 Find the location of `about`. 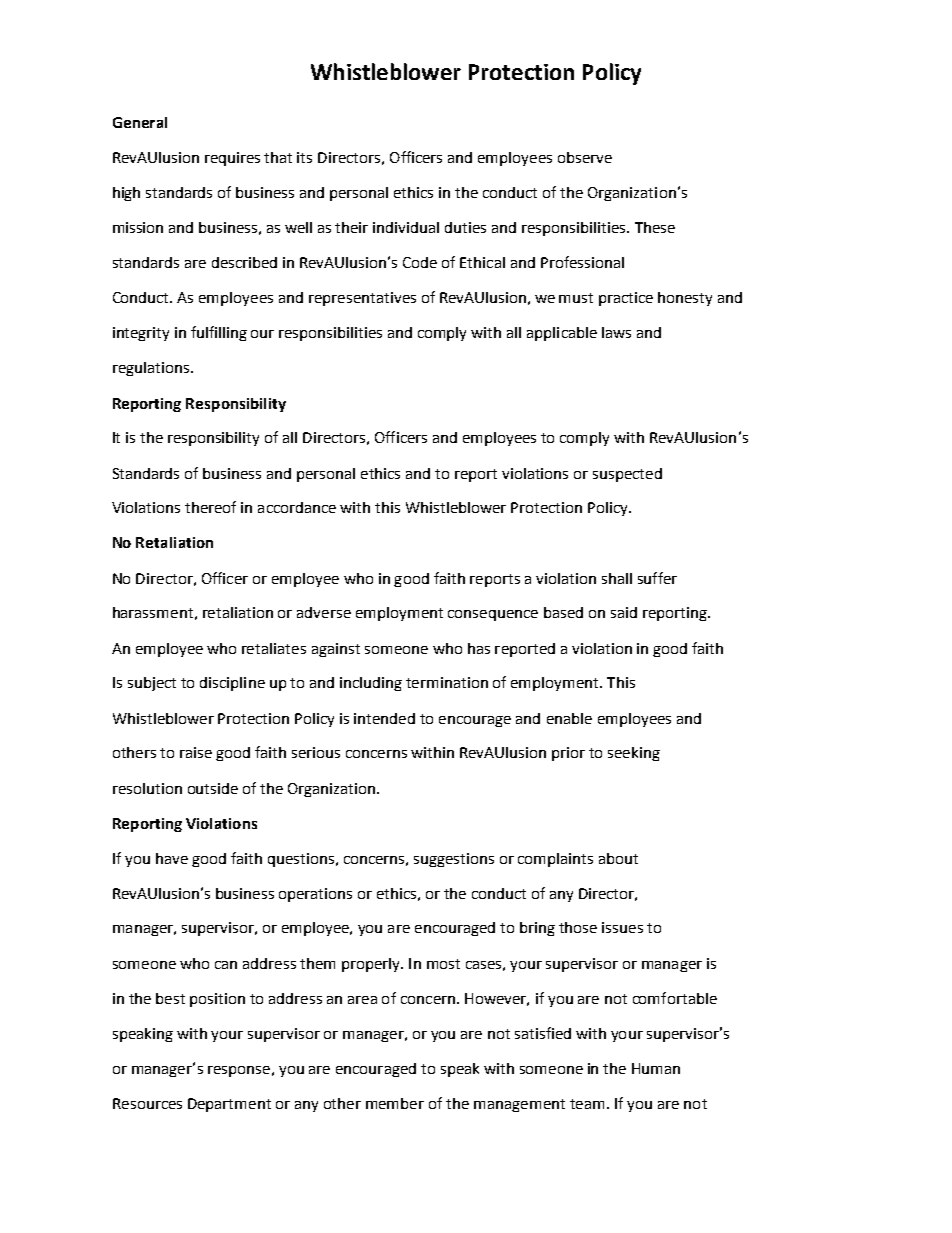

about is located at coordinates (618, 858).
